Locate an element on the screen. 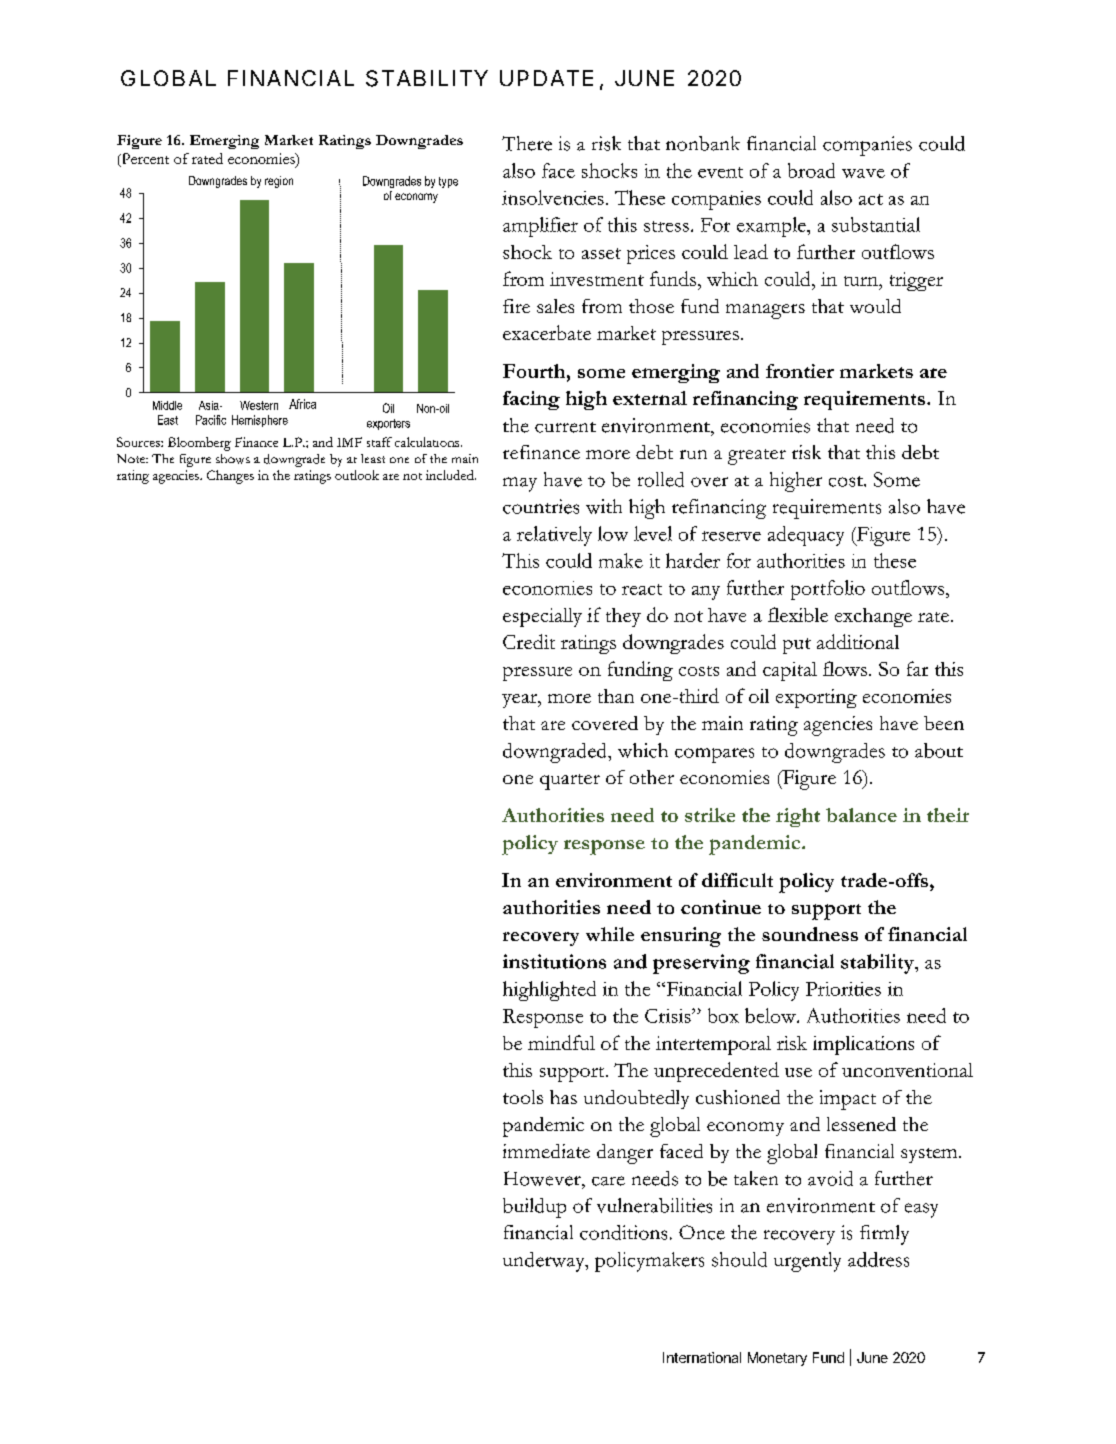 Image resolution: width=1116 pixels, height=1444 pixels. exporting is located at coordinates (816, 698).
